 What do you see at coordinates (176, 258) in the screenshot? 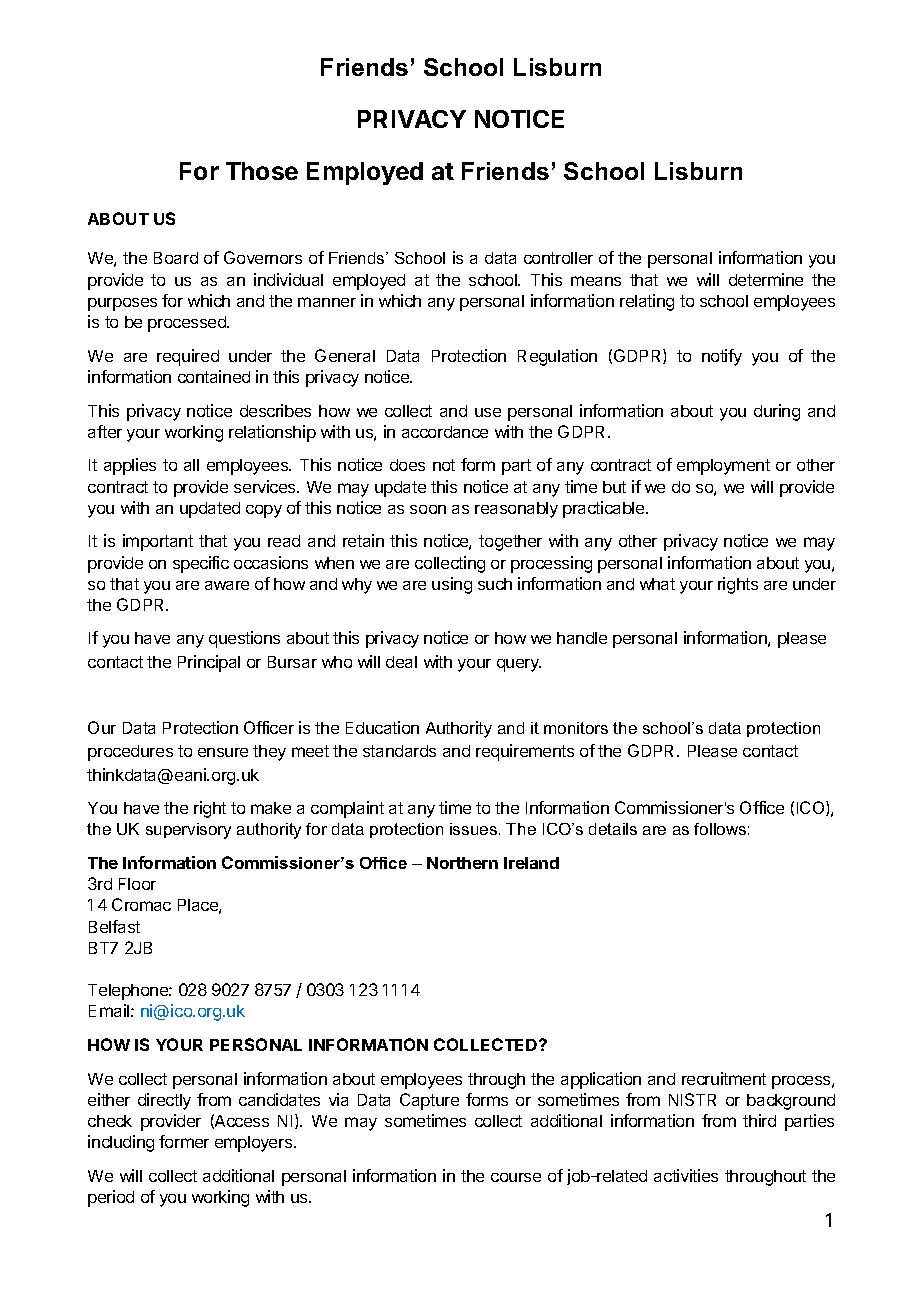
I see `Board` at bounding box center [176, 258].
